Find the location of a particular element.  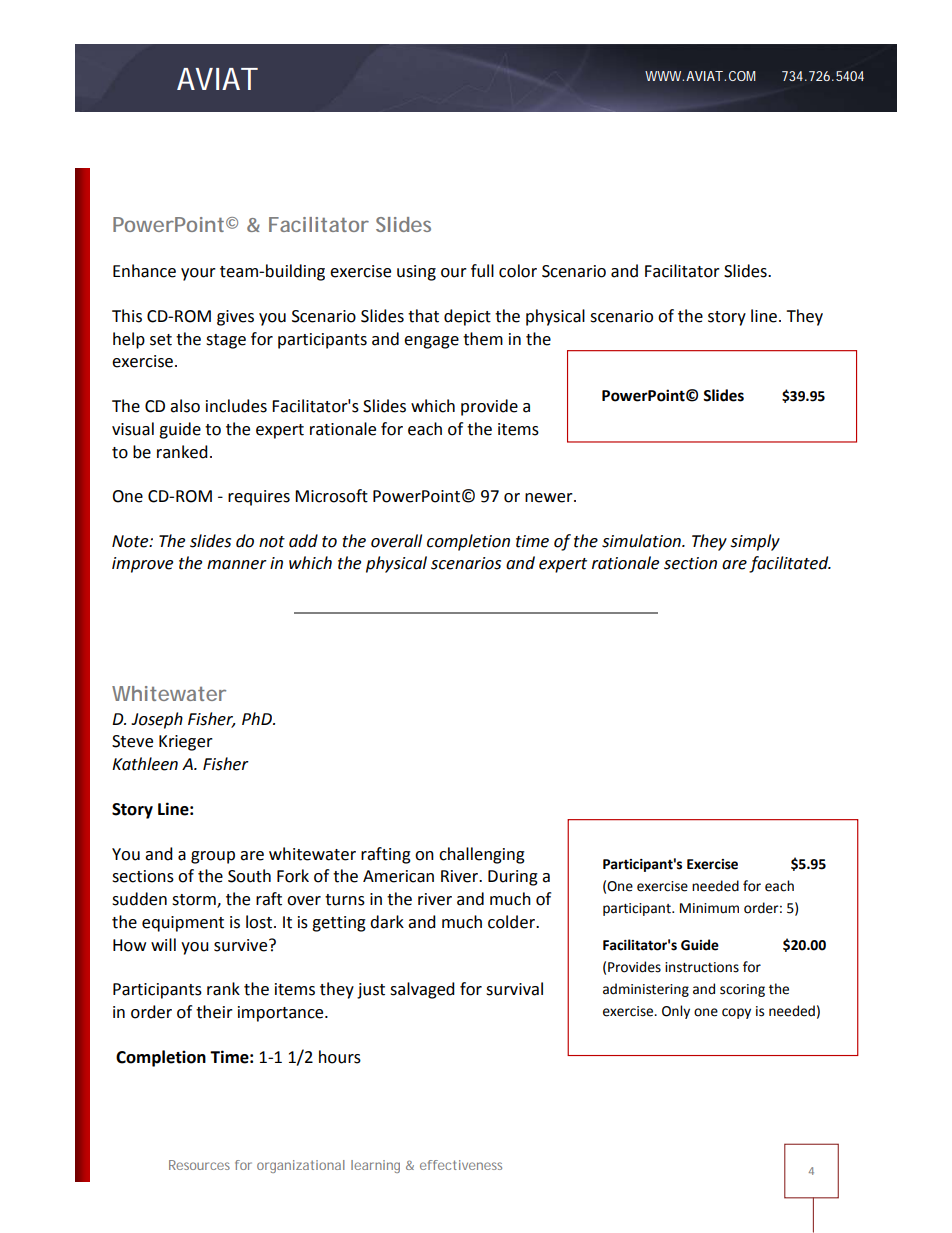

color is located at coordinates (518, 271).
